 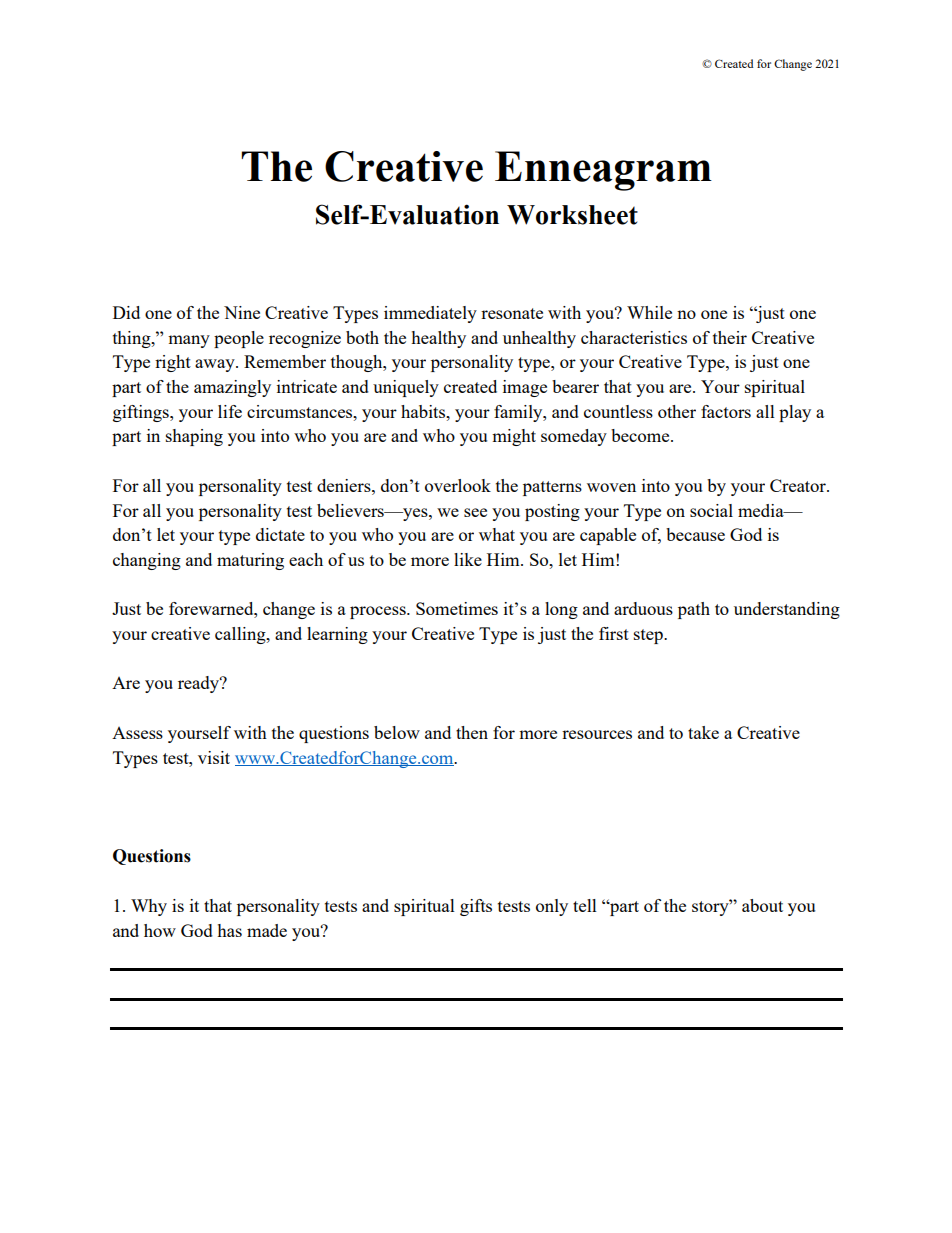 I want to click on visit, so click(x=214, y=757).
